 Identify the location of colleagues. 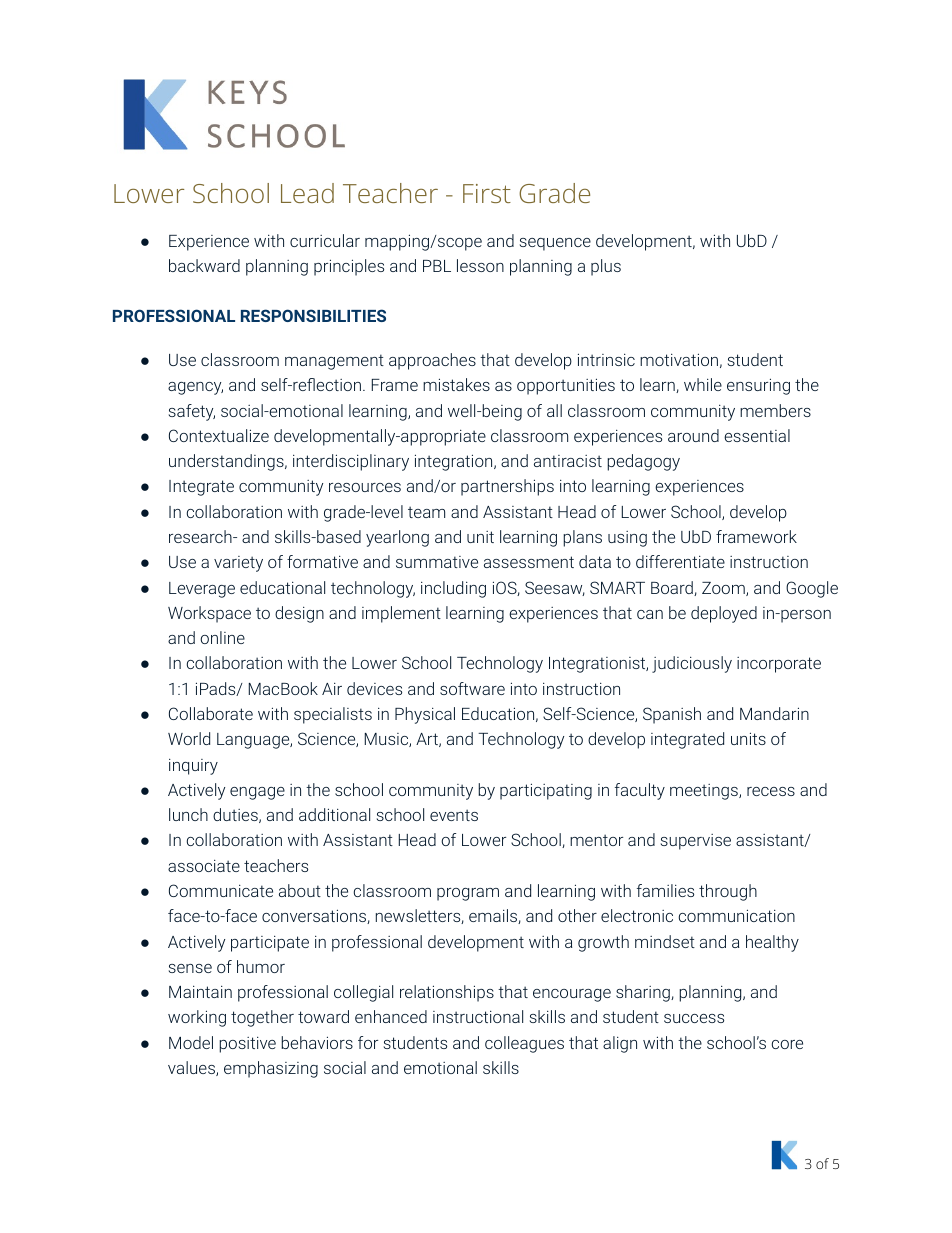
(524, 1044).
